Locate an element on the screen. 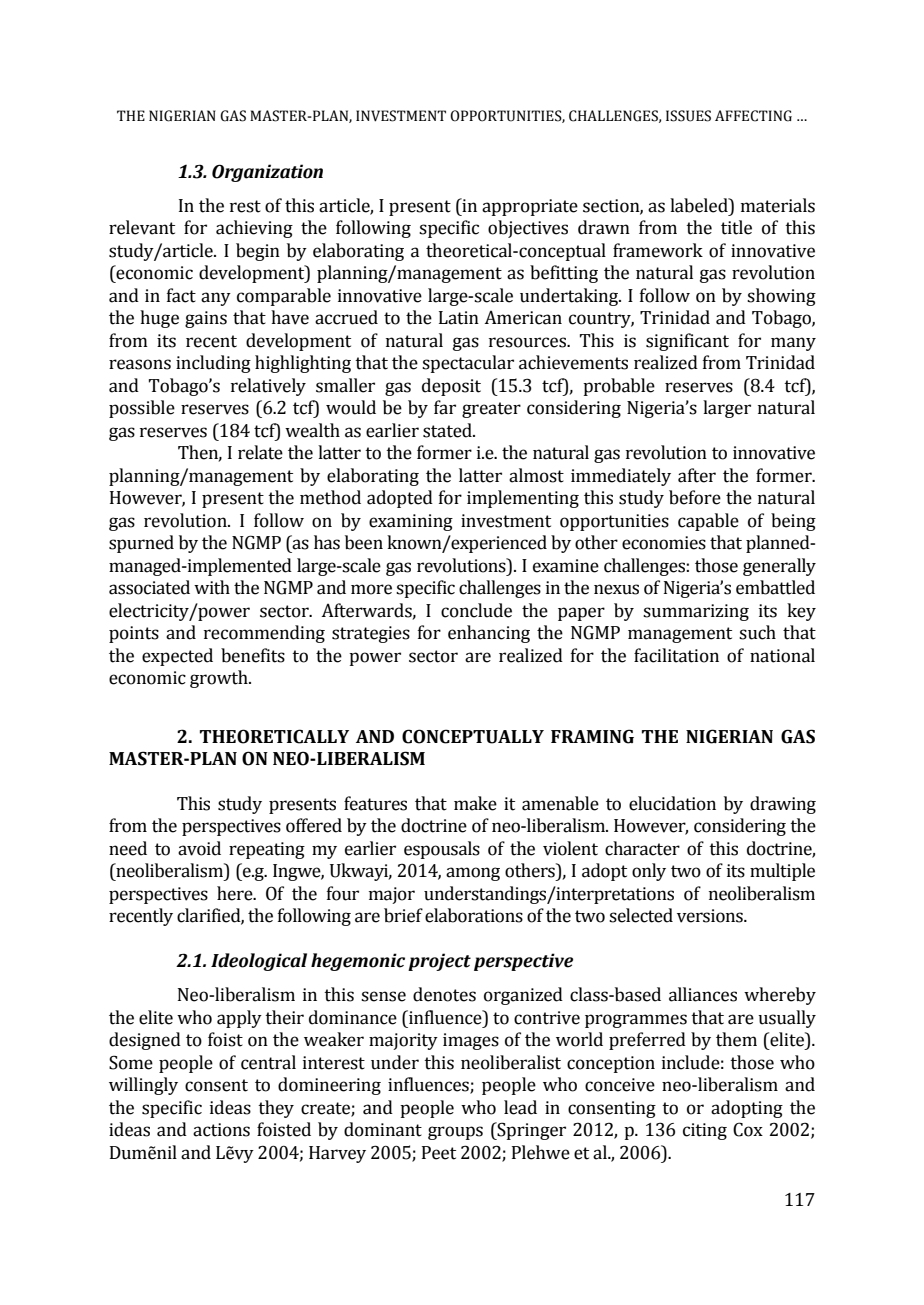 The image size is (924, 1305). actions is located at coordinates (221, 1130).
